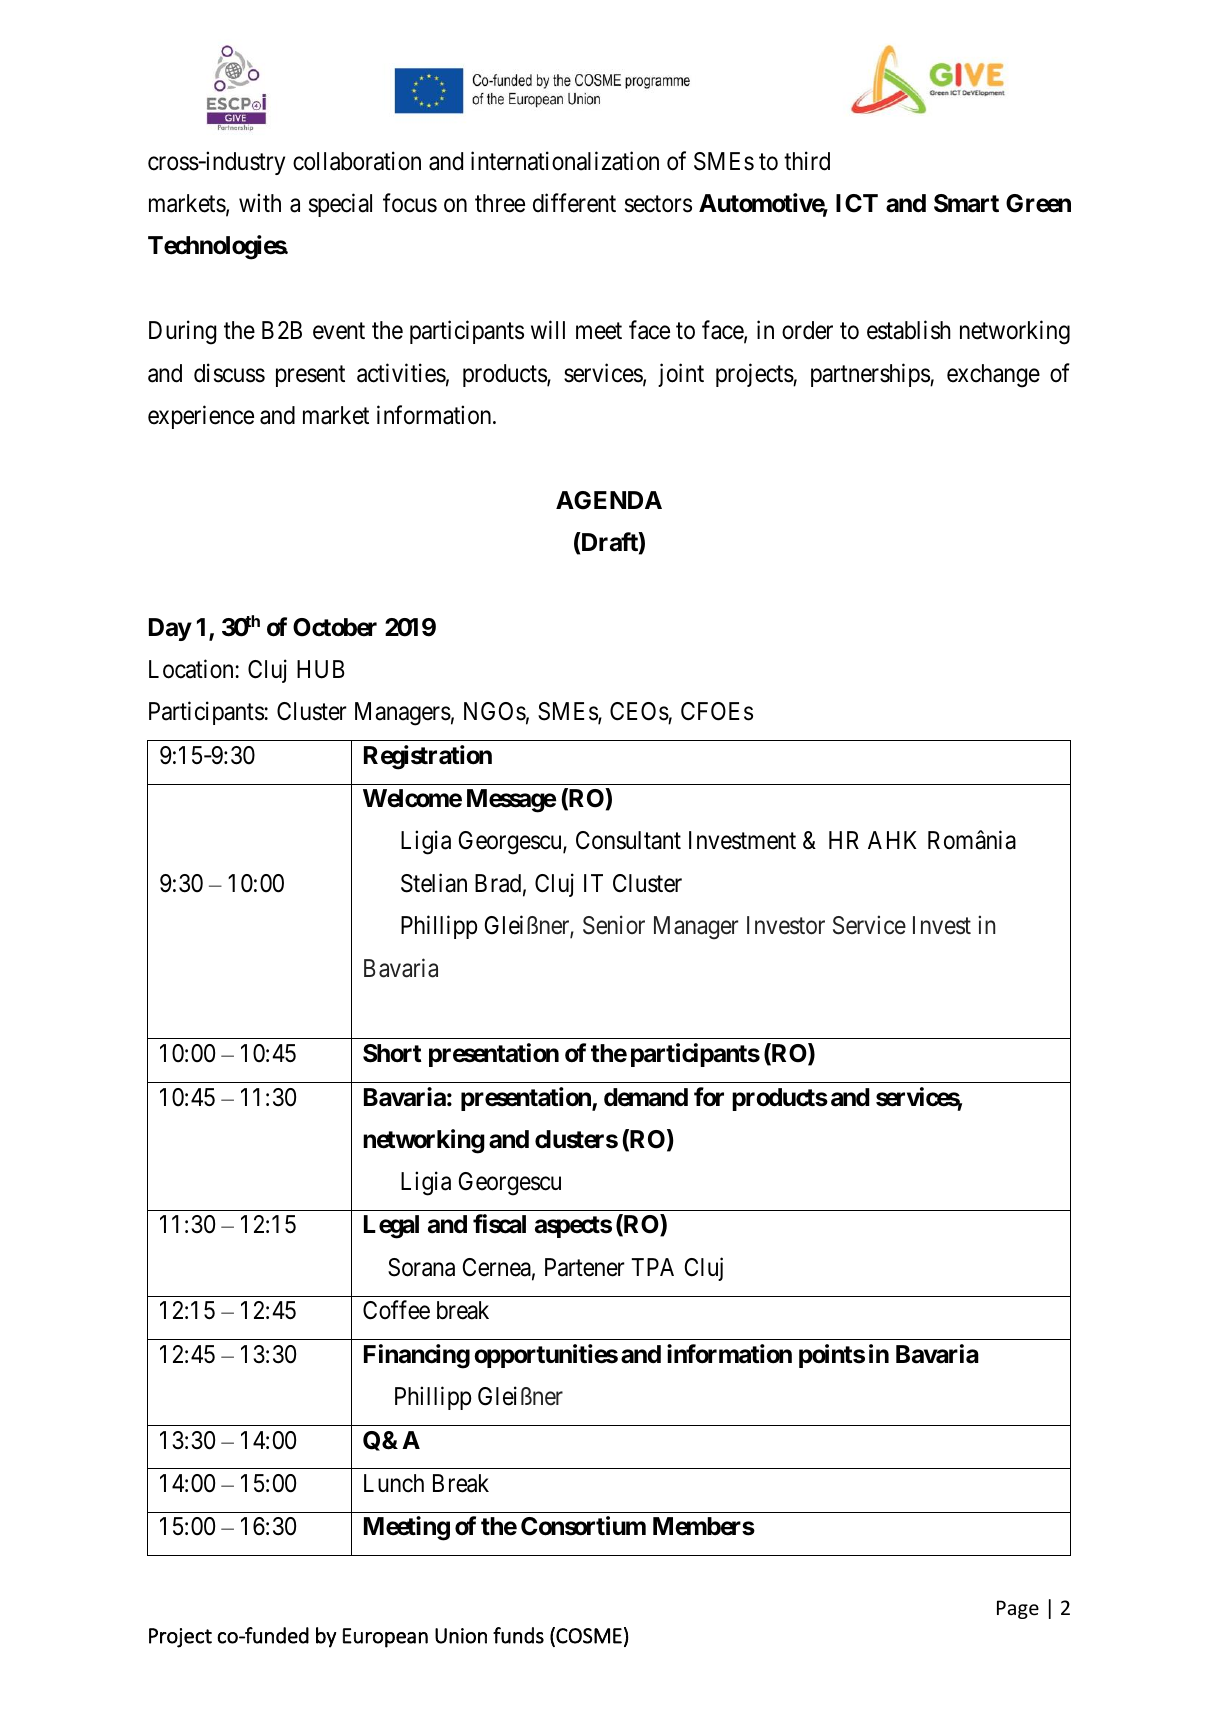 The width and height of the document is (1218, 1722). What do you see at coordinates (392, 1053) in the document?
I see `Short` at bounding box center [392, 1053].
